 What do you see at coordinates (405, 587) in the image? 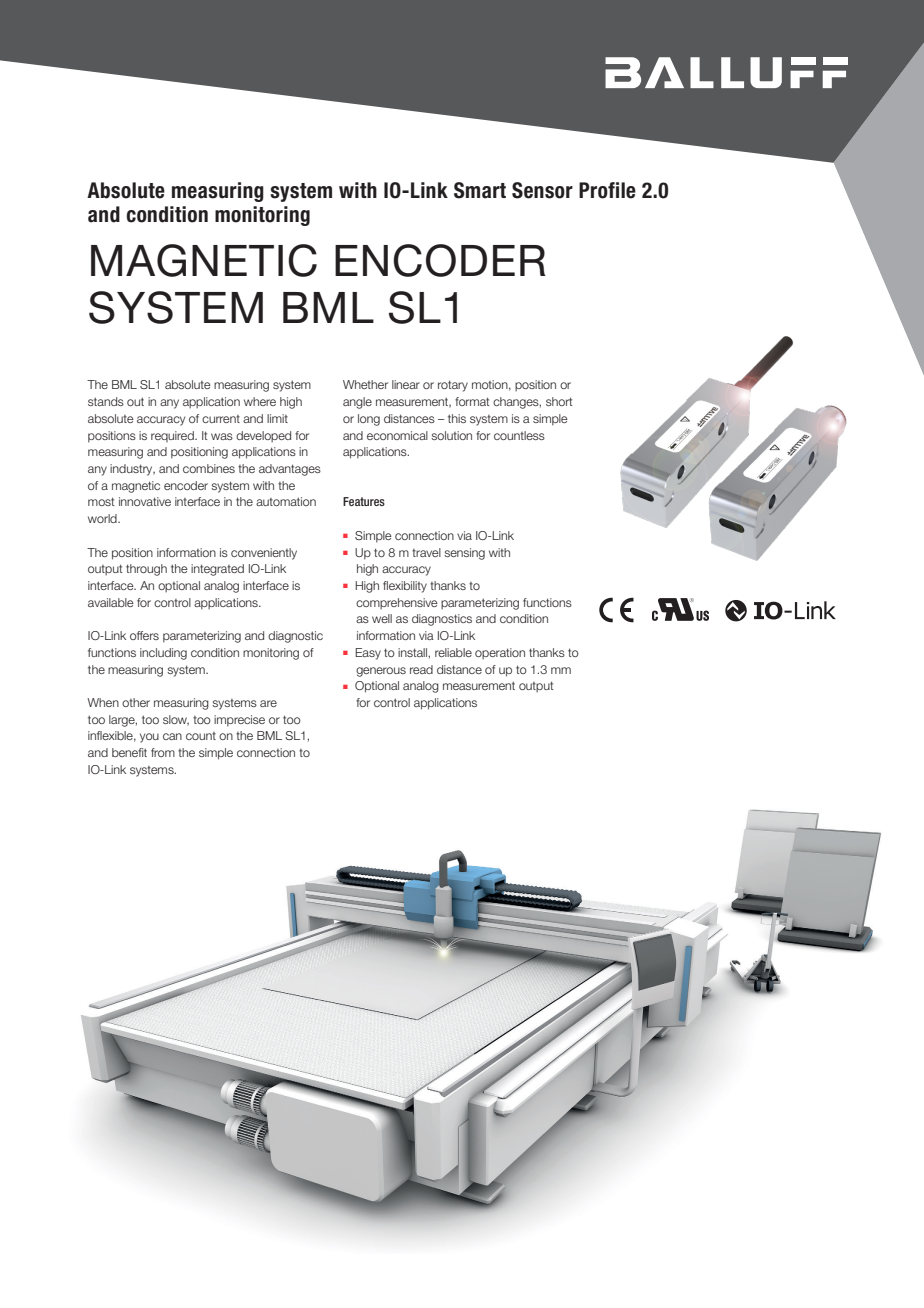
I see `flexibility` at bounding box center [405, 587].
